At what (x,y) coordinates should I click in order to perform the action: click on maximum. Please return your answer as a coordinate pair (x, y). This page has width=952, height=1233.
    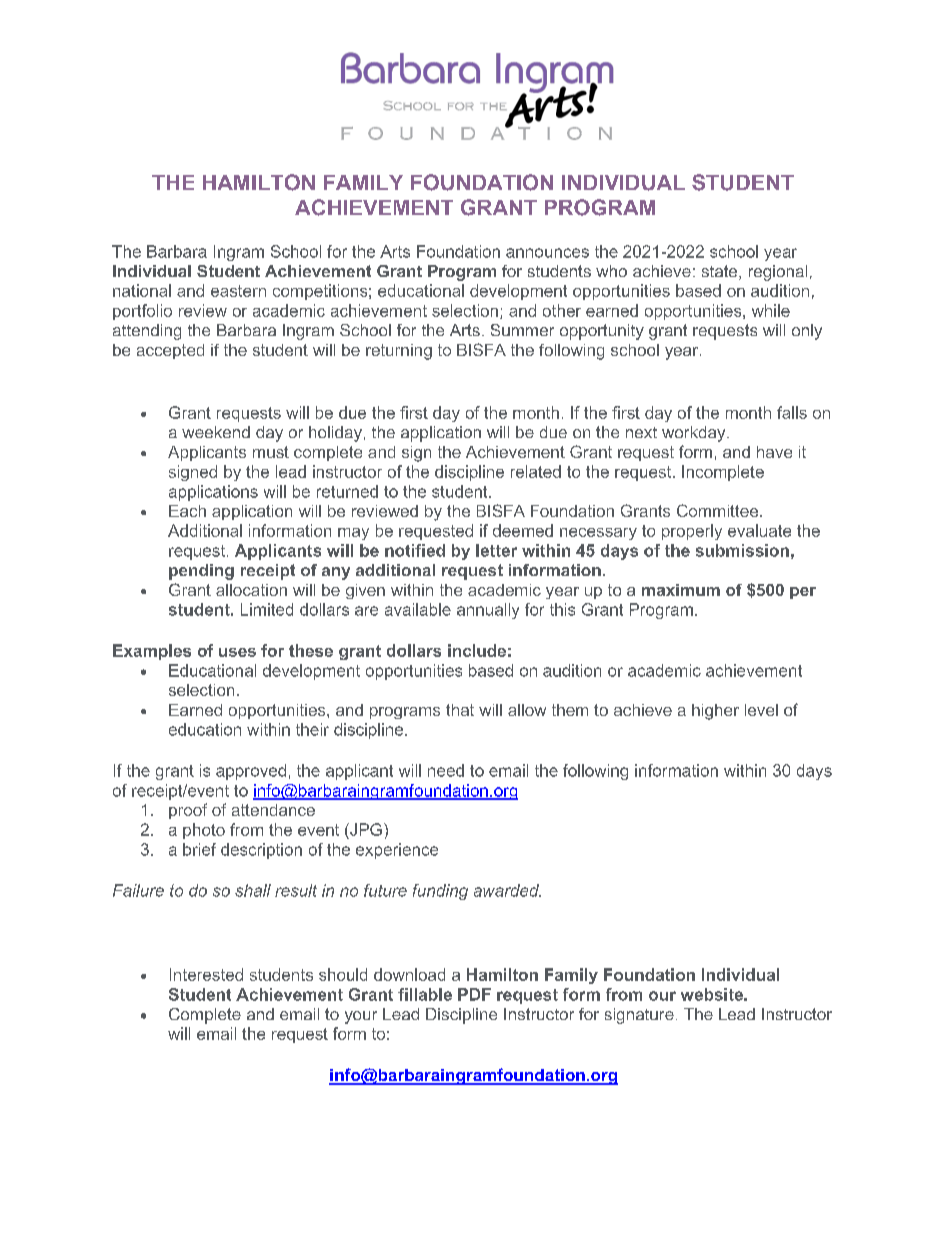
    Looking at the image, I should click on (681, 590).
